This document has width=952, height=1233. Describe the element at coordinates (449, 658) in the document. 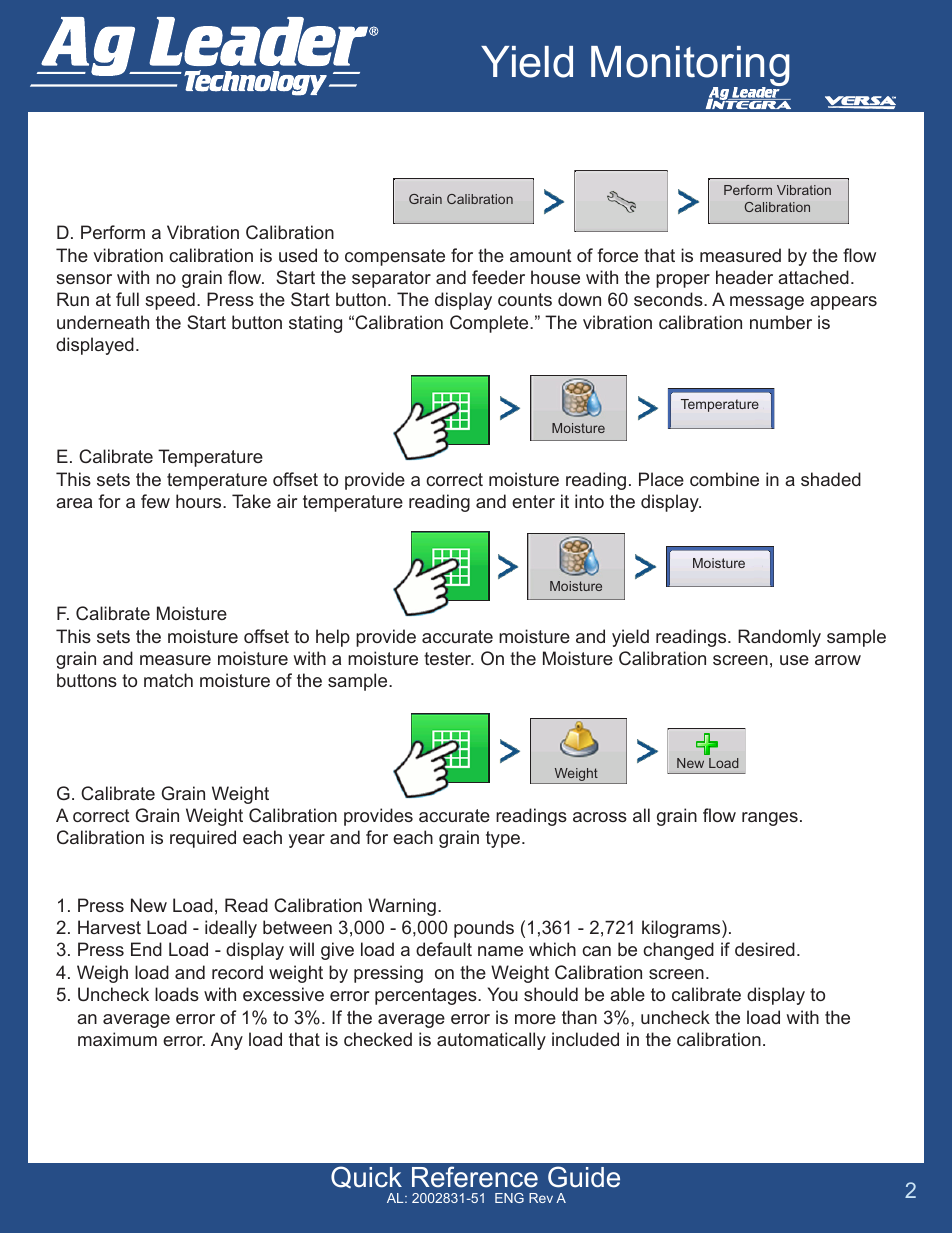

I see `tester` at that location.
